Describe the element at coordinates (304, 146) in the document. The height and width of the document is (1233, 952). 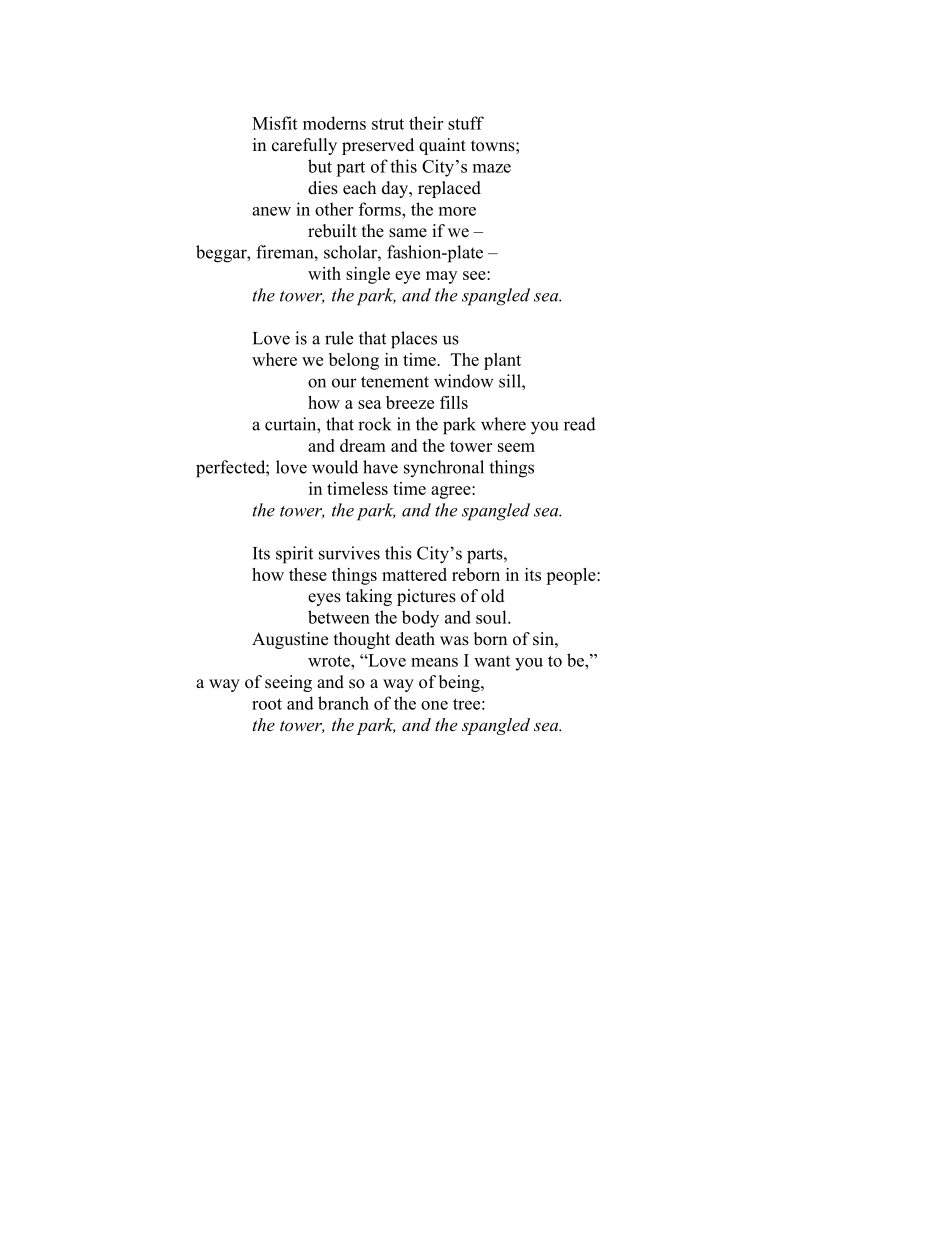
I see `carefully` at that location.
